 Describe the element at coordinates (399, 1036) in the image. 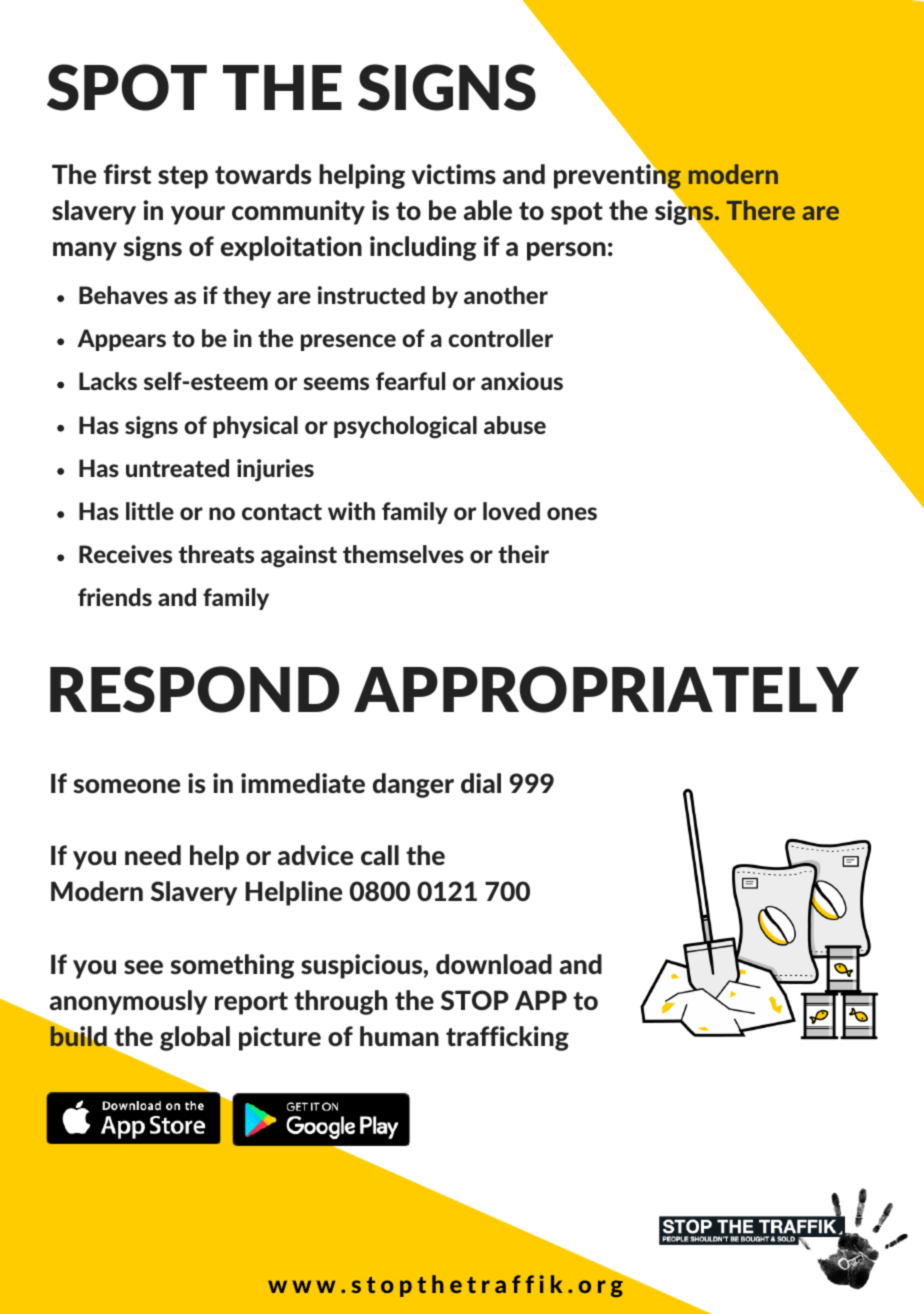

I see `human` at that location.
